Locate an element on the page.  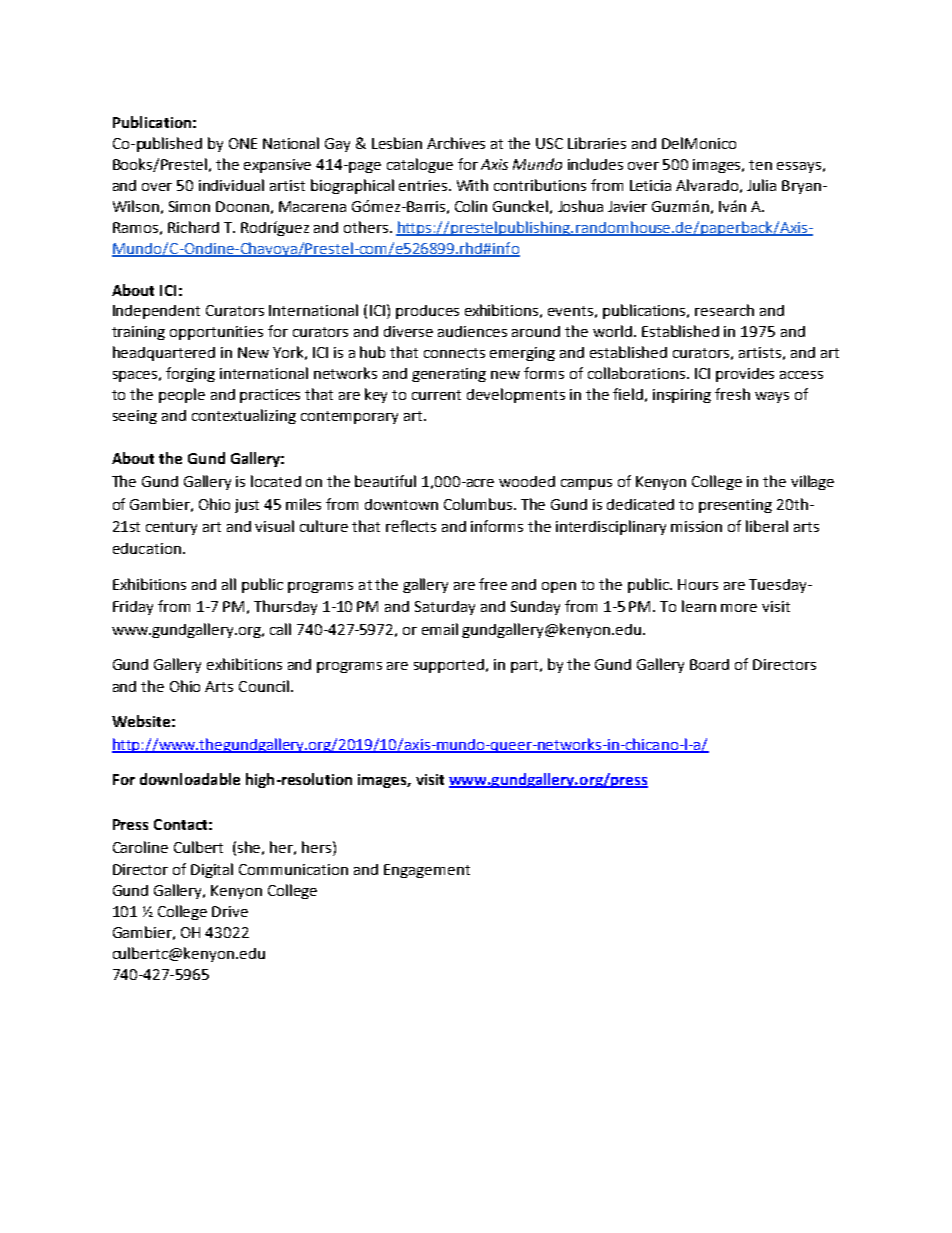
With is located at coordinates (472, 185).
